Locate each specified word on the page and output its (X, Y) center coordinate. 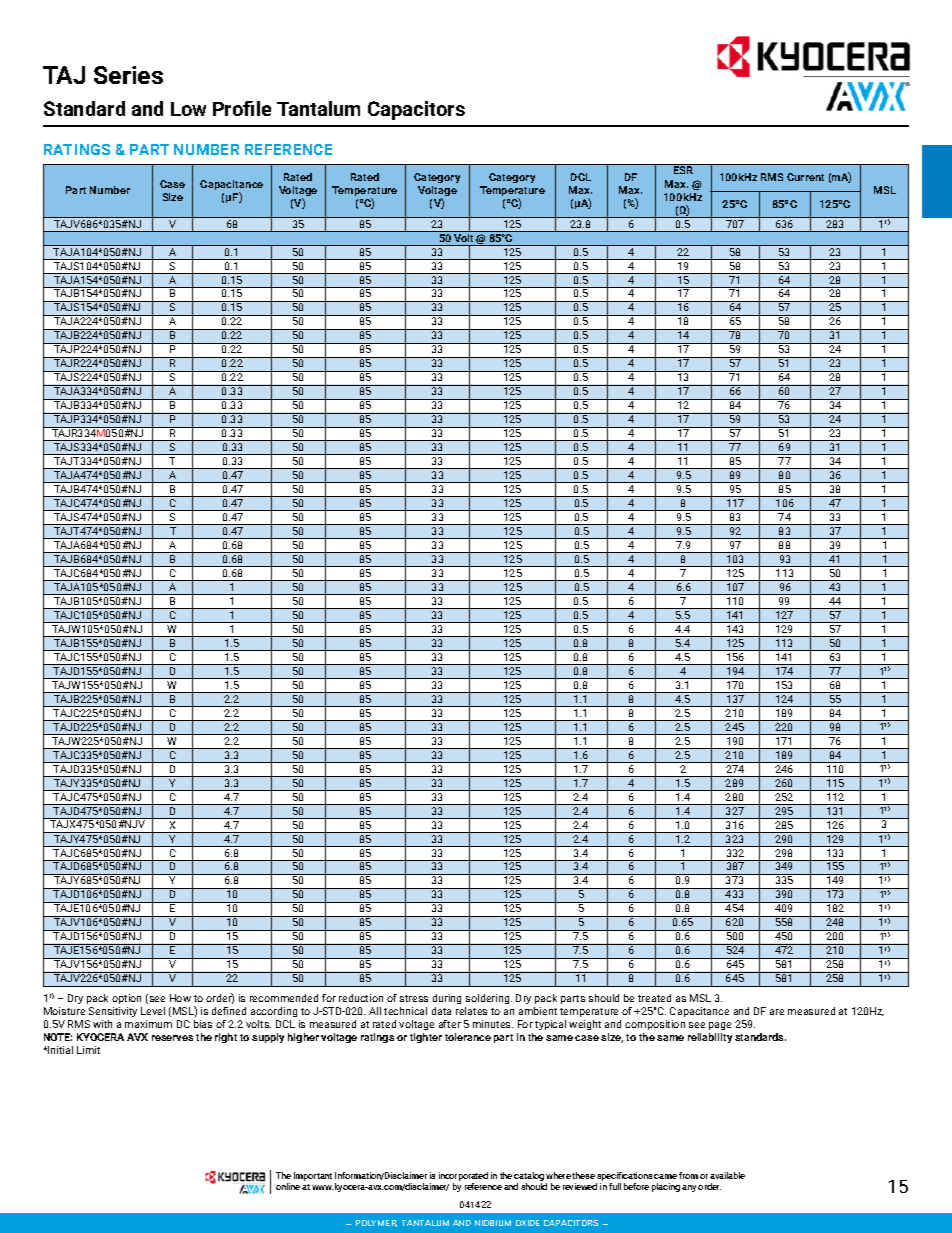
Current (805, 177)
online (288, 1186)
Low (188, 109)
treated (654, 998)
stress (414, 998)
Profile (242, 108)
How (180, 998)
